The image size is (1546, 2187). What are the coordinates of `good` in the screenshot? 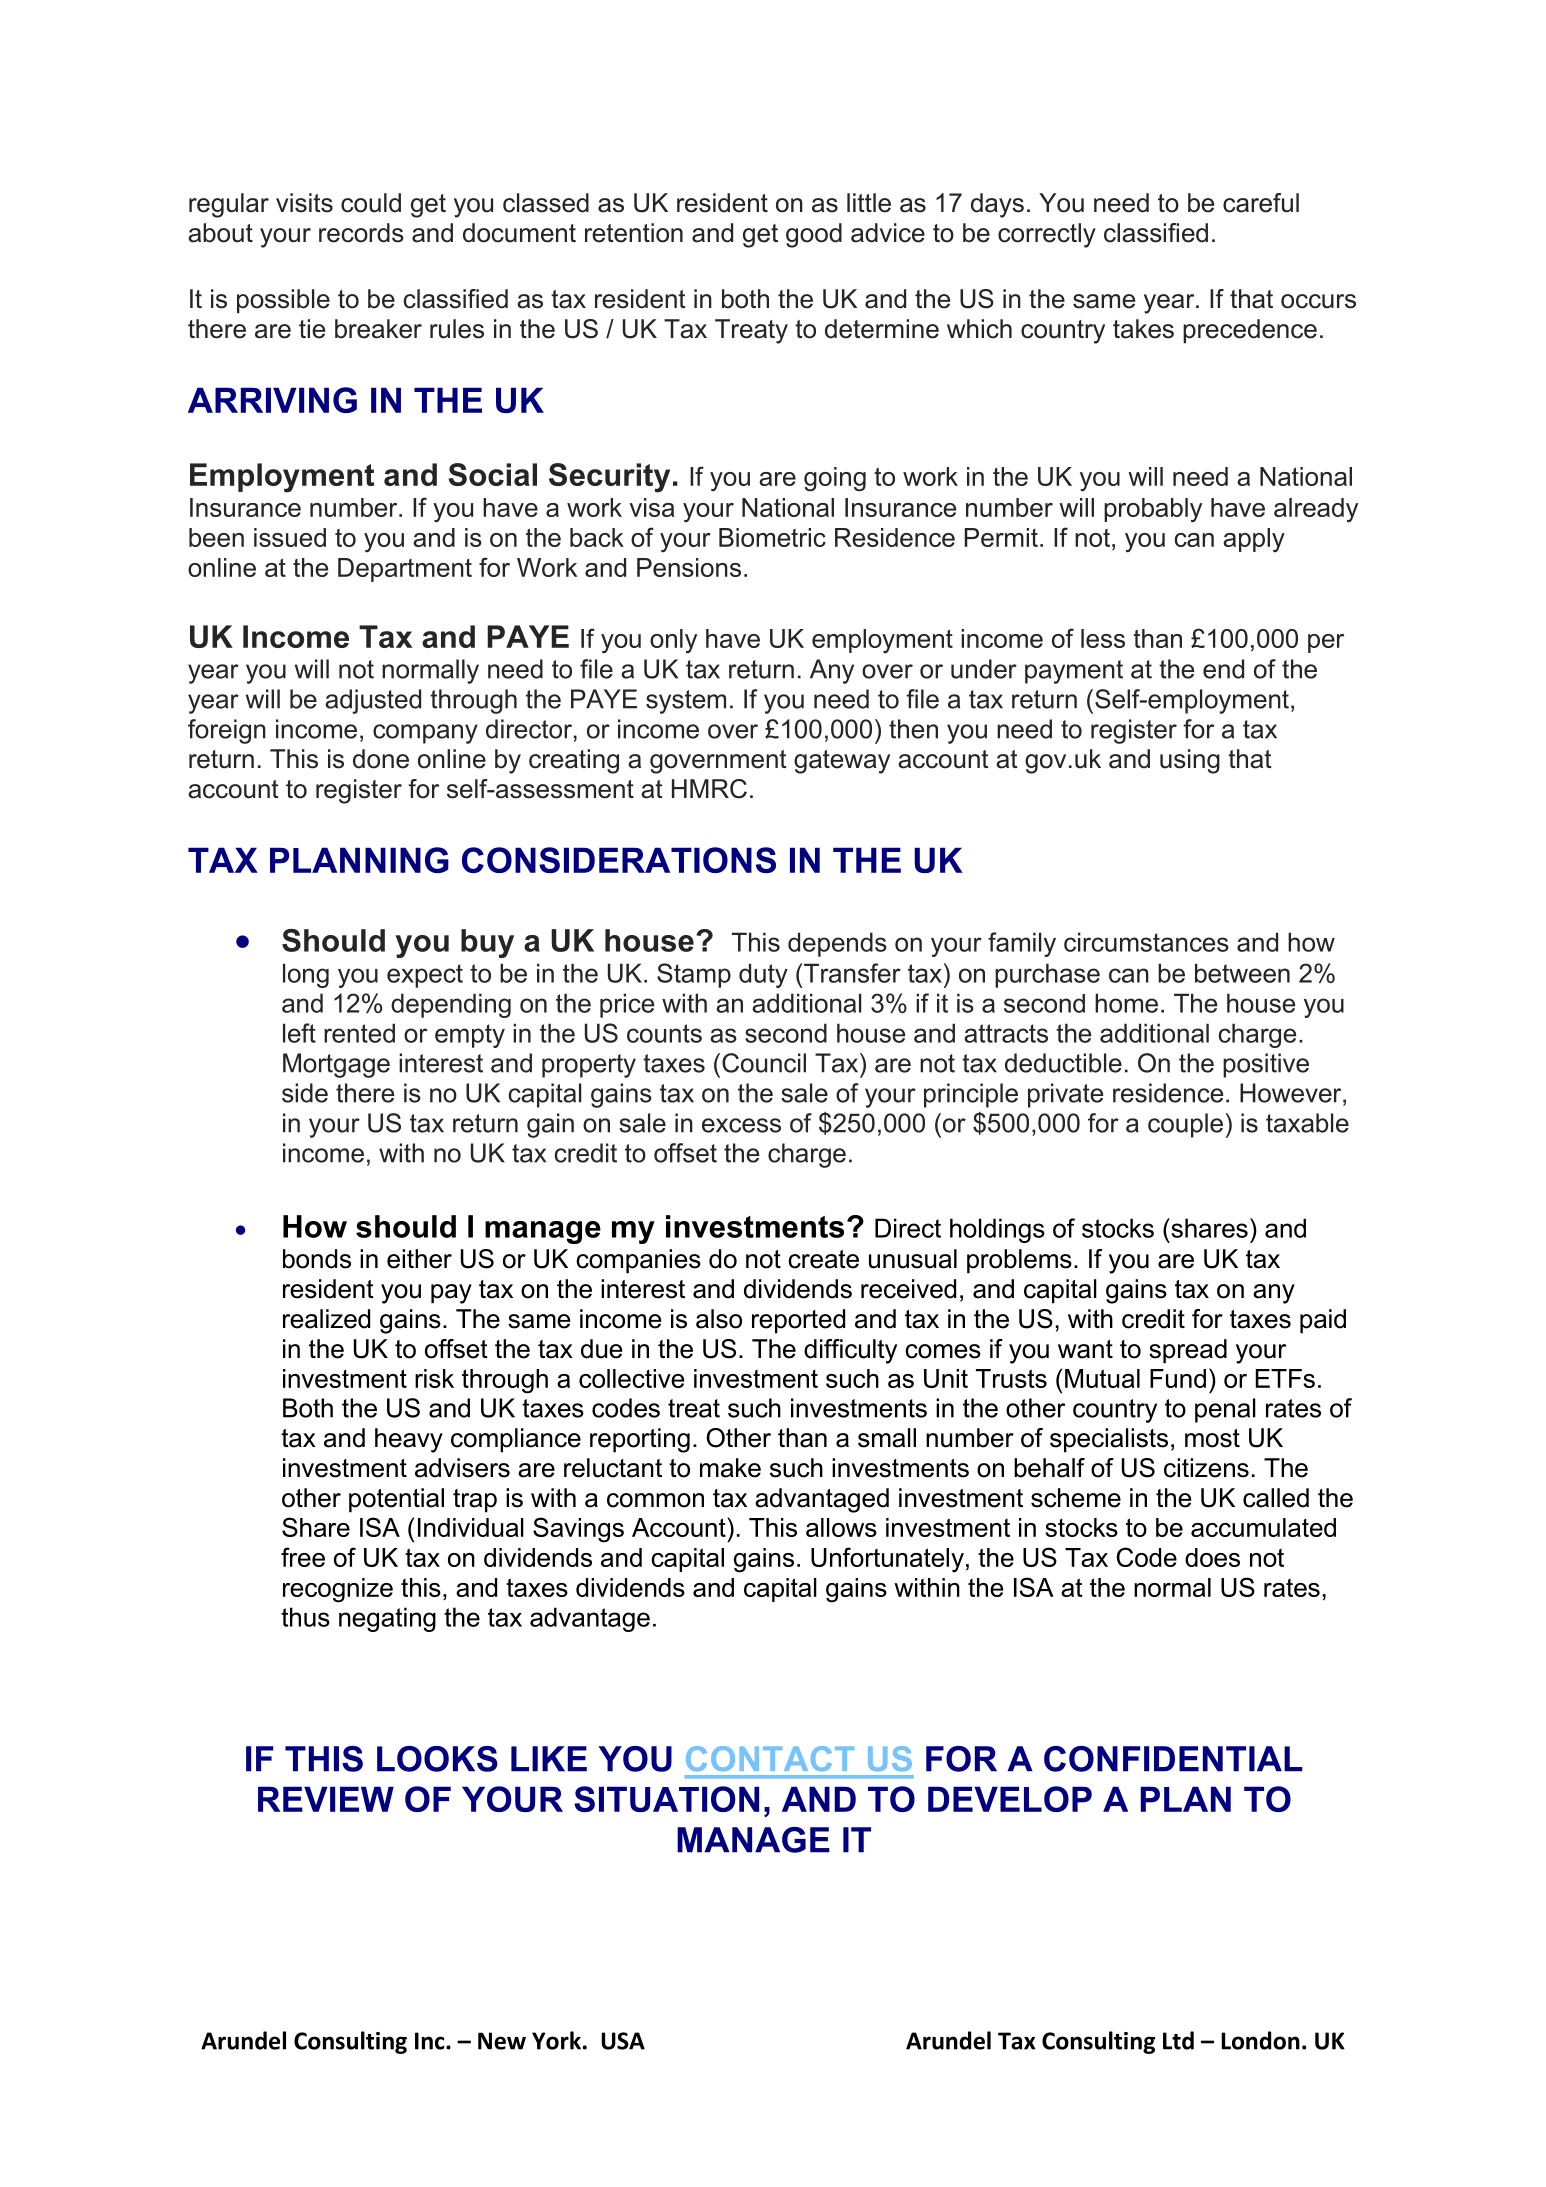 It's located at (814, 235).
